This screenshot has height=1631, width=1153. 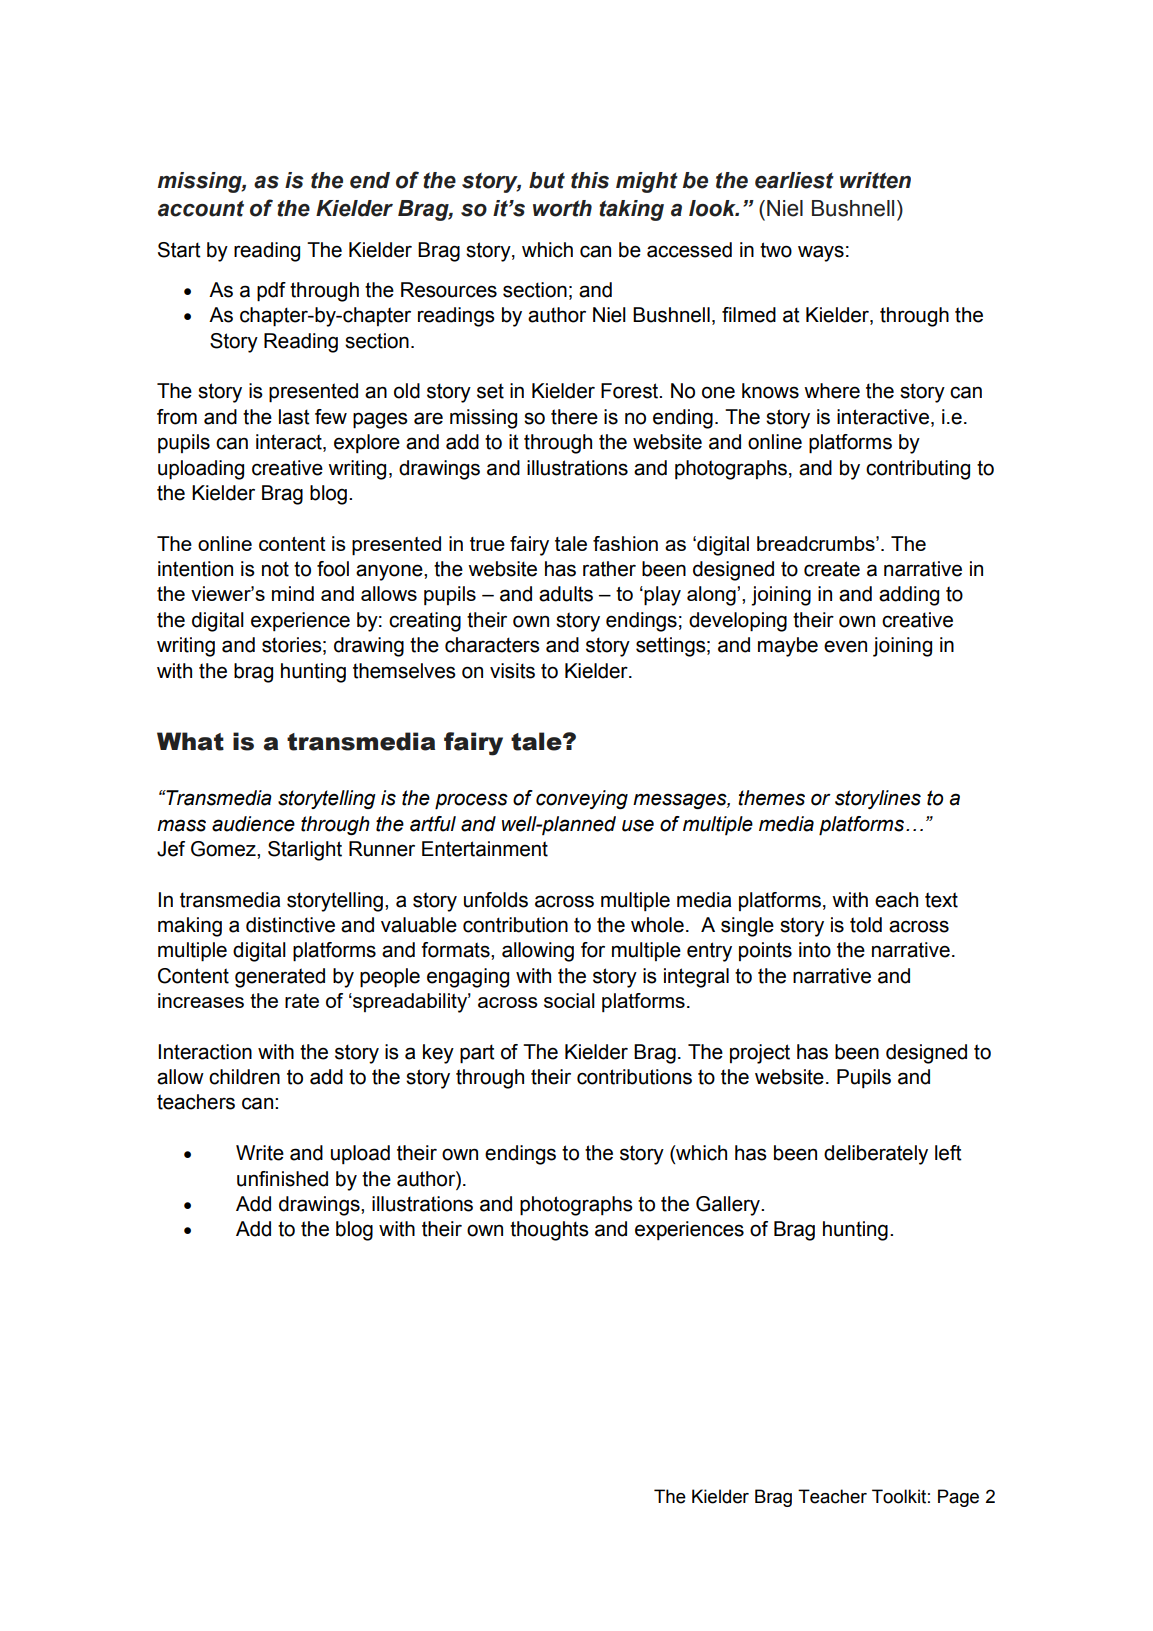 I want to click on worth, so click(x=562, y=208).
